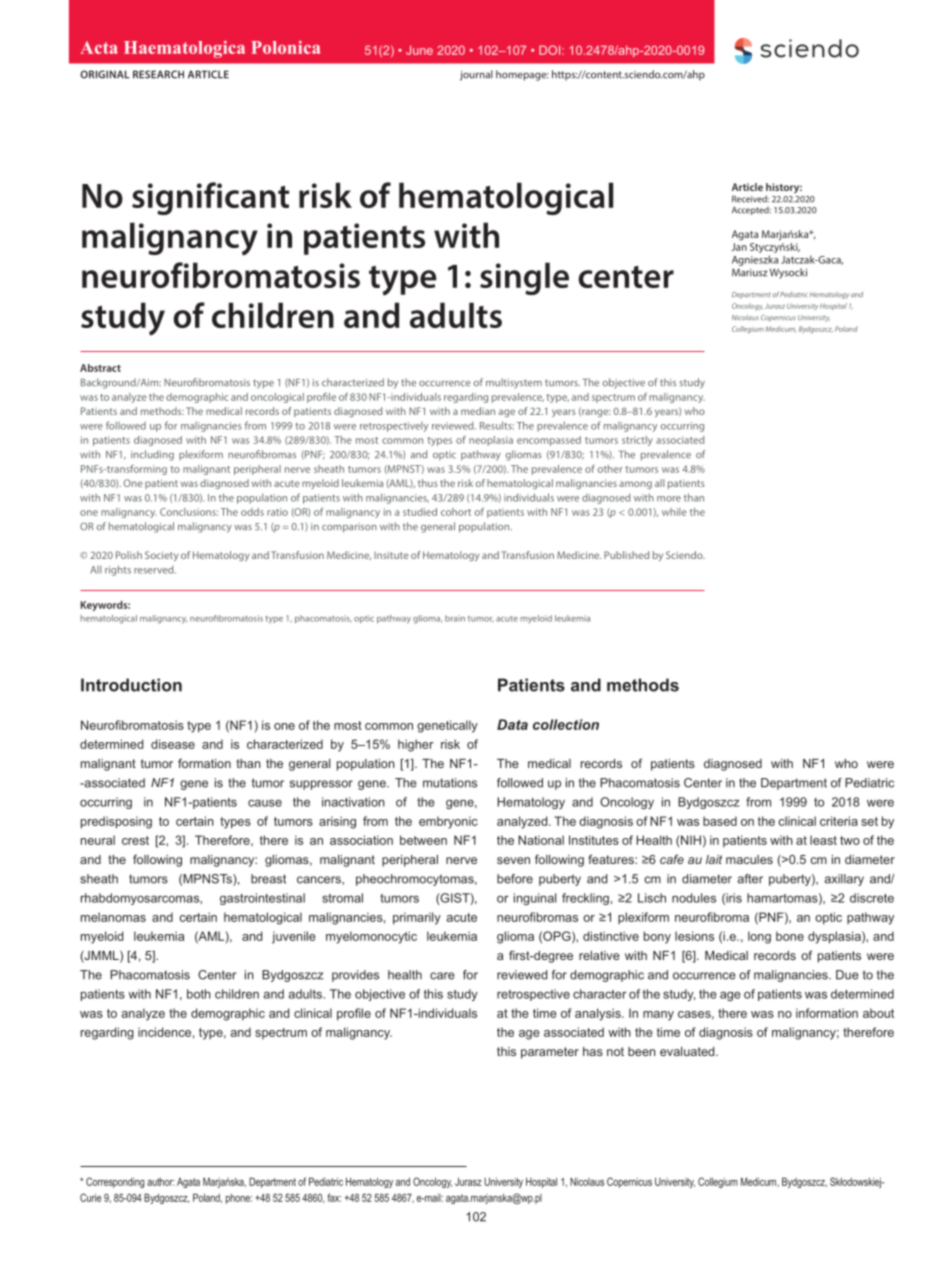 The width and height of the page is (952, 1270). I want to click on Published, so click(626, 555).
